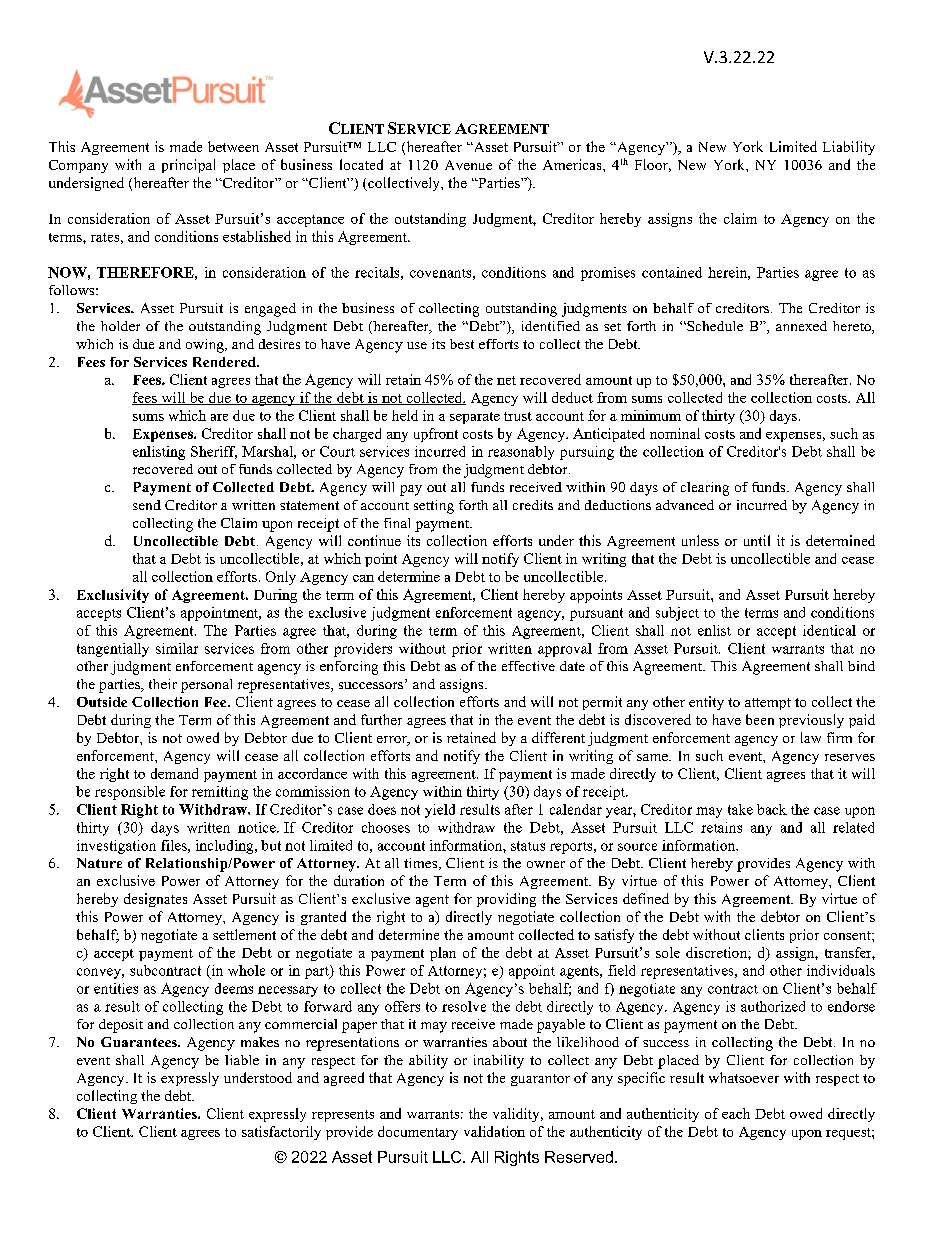 The width and height of the screenshot is (952, 1233). Describe the element at coordinates (848, 935) in the screenshot. I see `consent` at that location.
